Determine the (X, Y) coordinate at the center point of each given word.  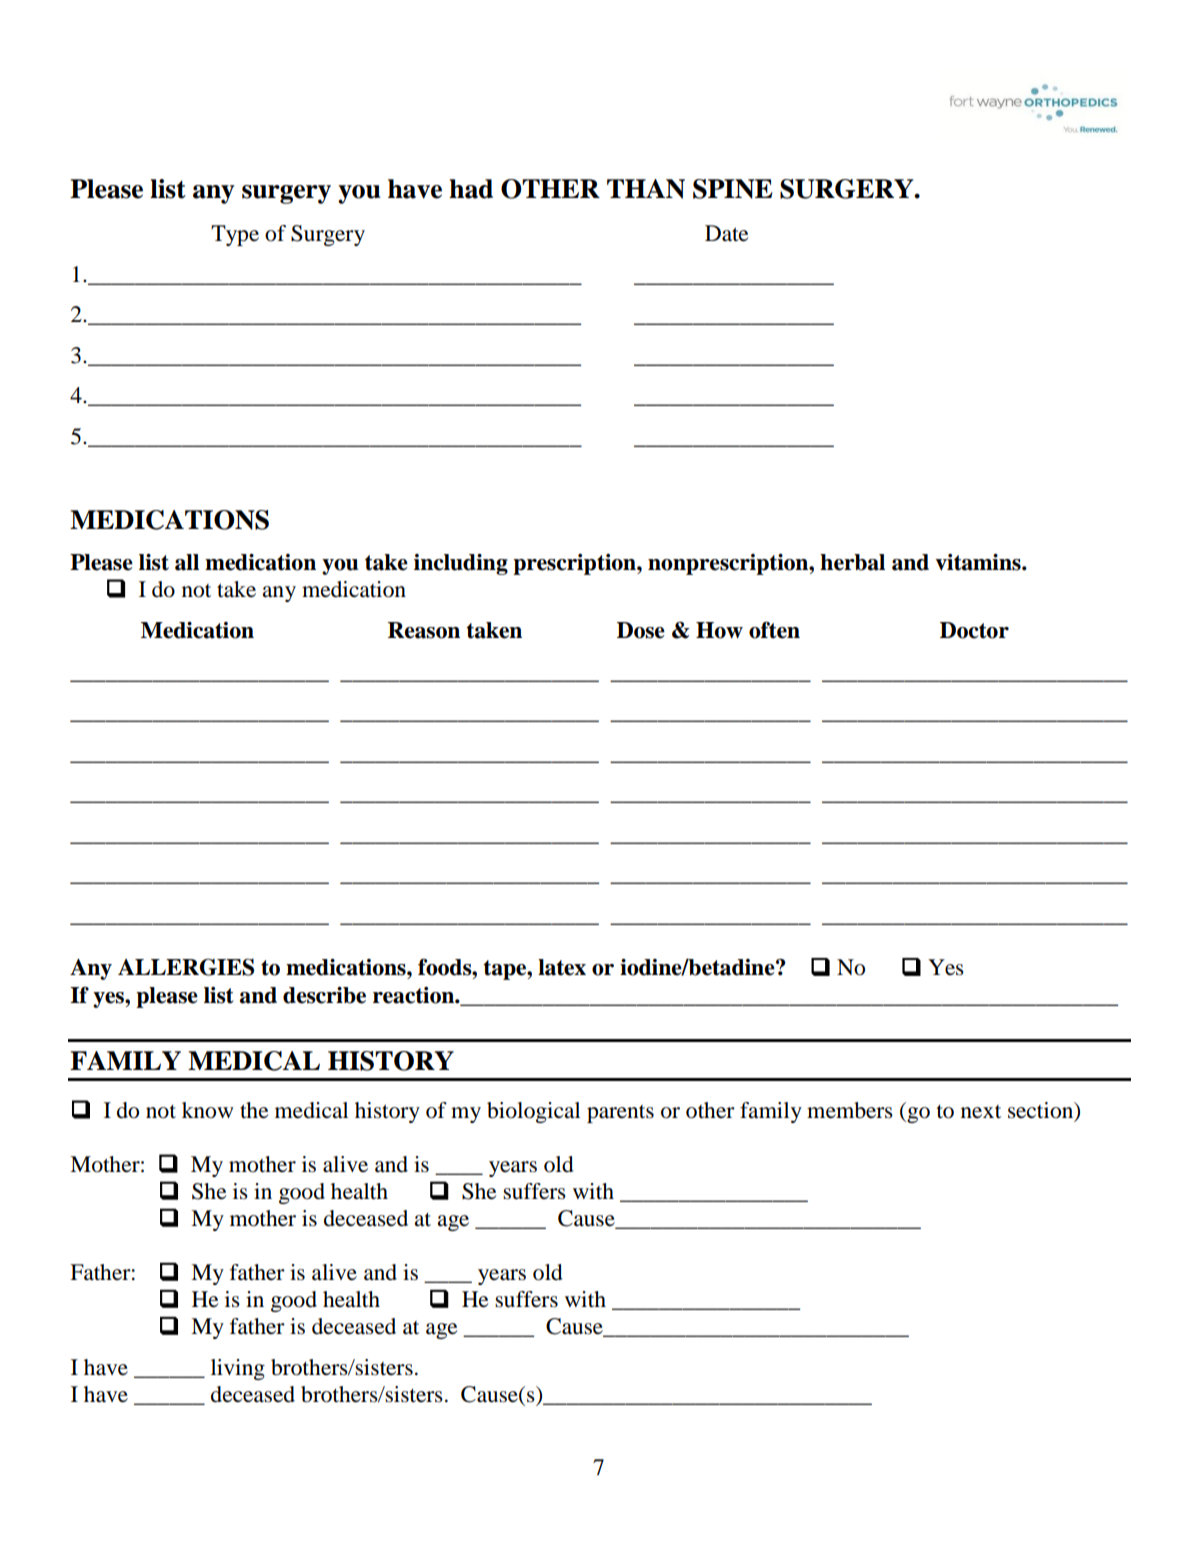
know (207, 1110)
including (461, 564)
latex (562, 967)
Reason (424, 630)
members (850, 1110)
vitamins (979, 562)
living (238, 1369)
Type (235, 235)
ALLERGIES (186, 967)
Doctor (974, 630)
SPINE (733, 189)
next (981, 1112)
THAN (646, 189)
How (719, 630)
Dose (641, 630)
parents (620, 1114)
